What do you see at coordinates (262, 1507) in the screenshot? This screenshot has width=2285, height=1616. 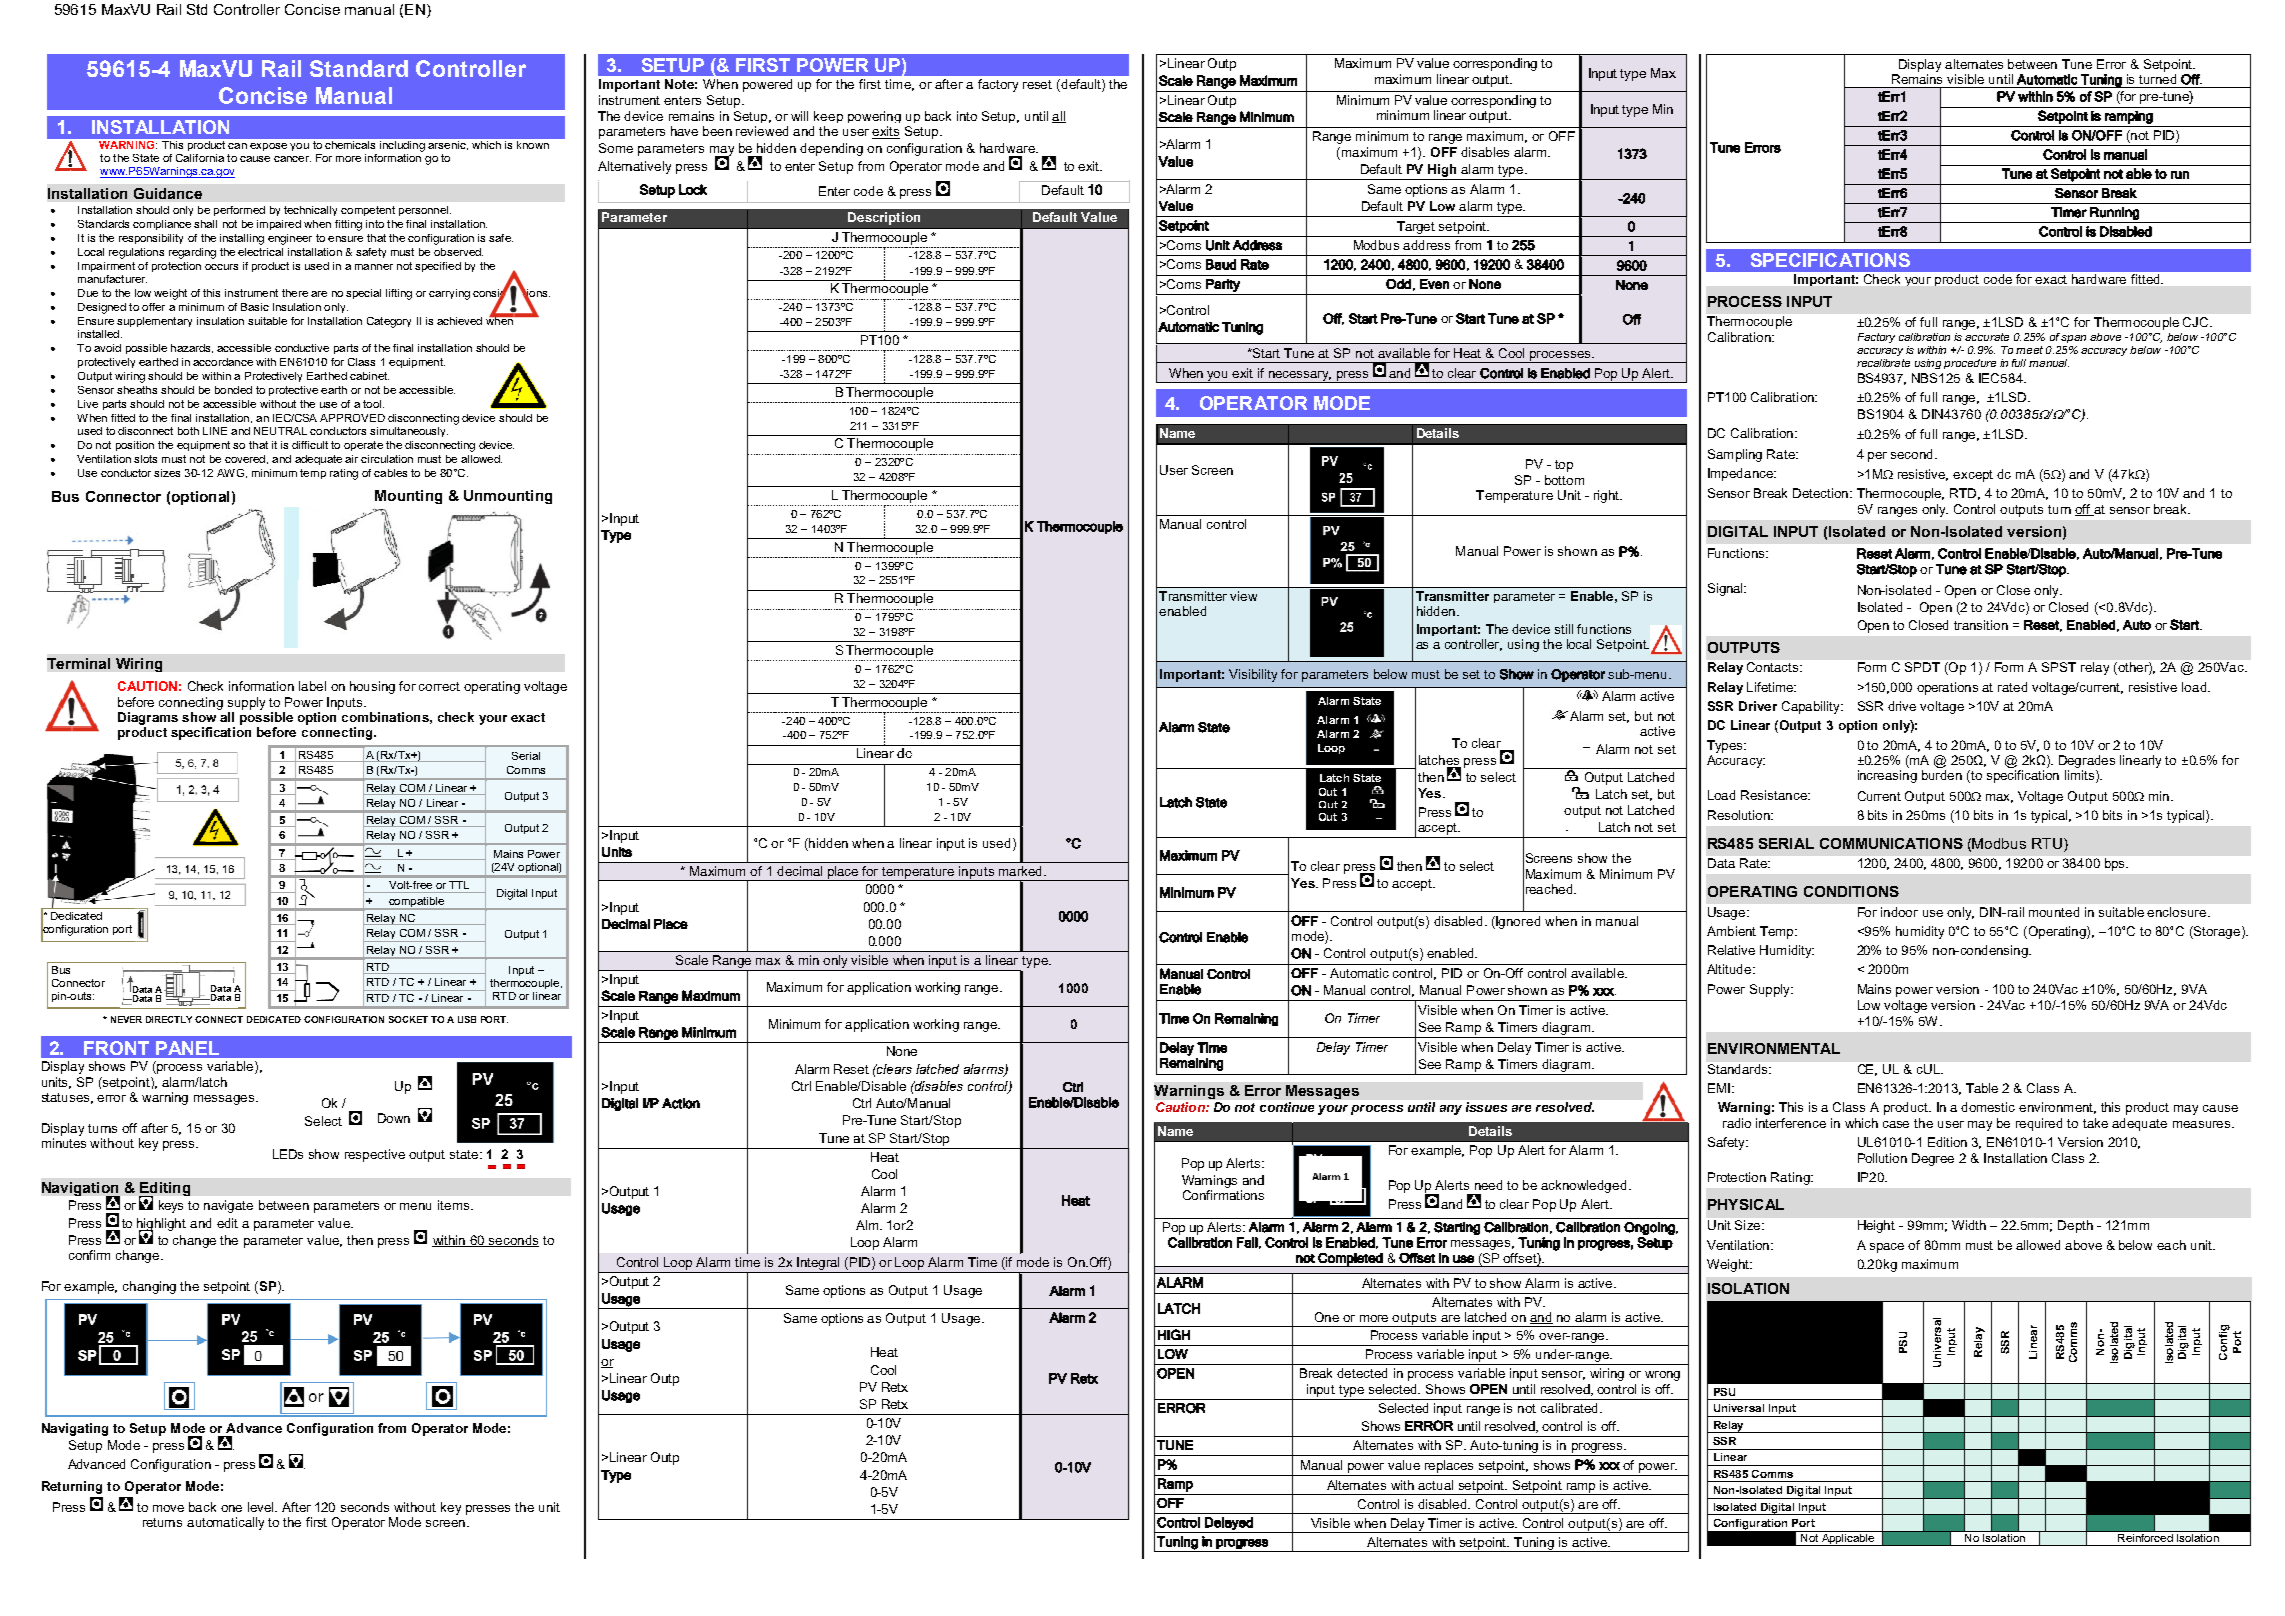 I see `level` at bounding box center [262, 1507].
